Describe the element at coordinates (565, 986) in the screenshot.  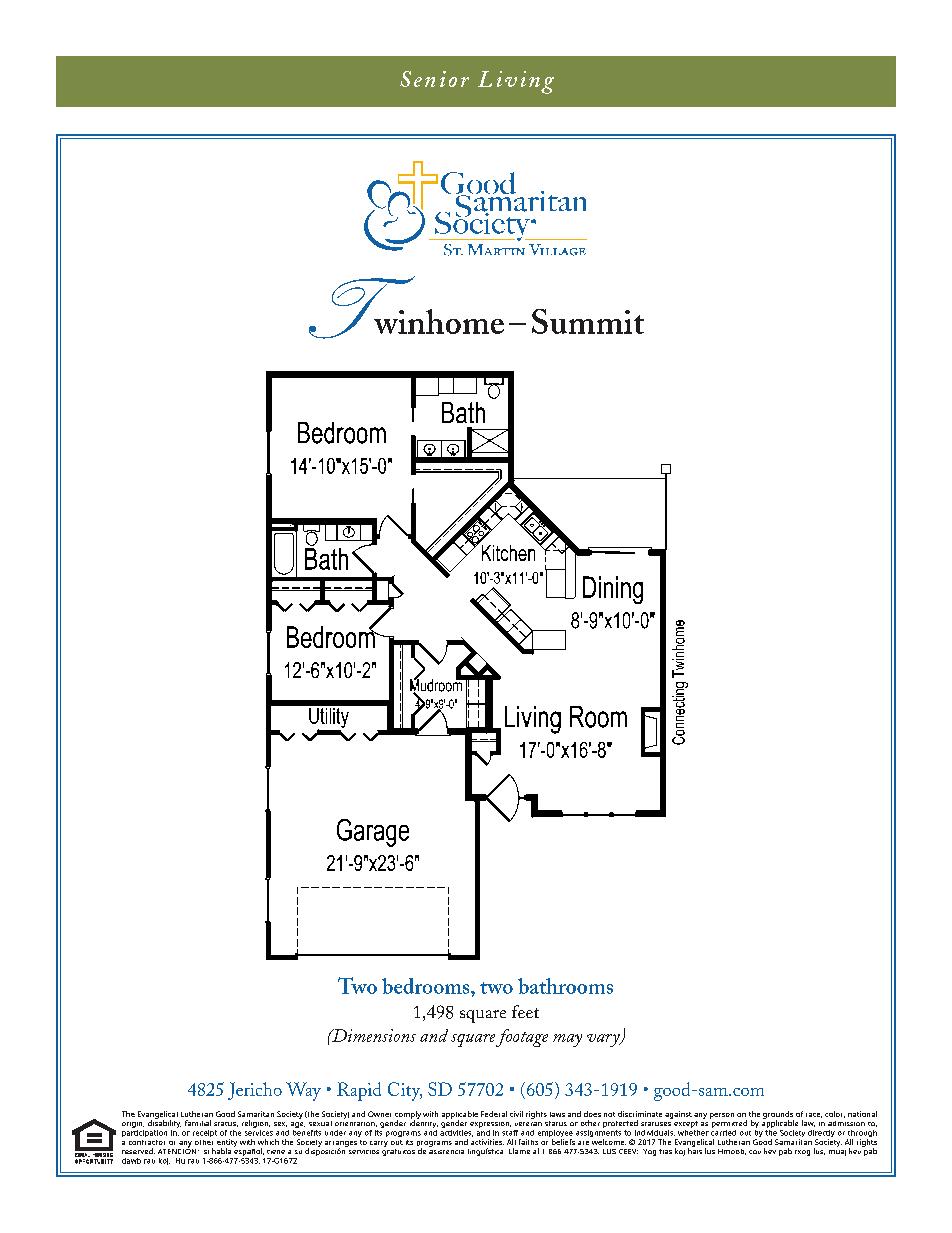
I see `bathrooms` at that location.
